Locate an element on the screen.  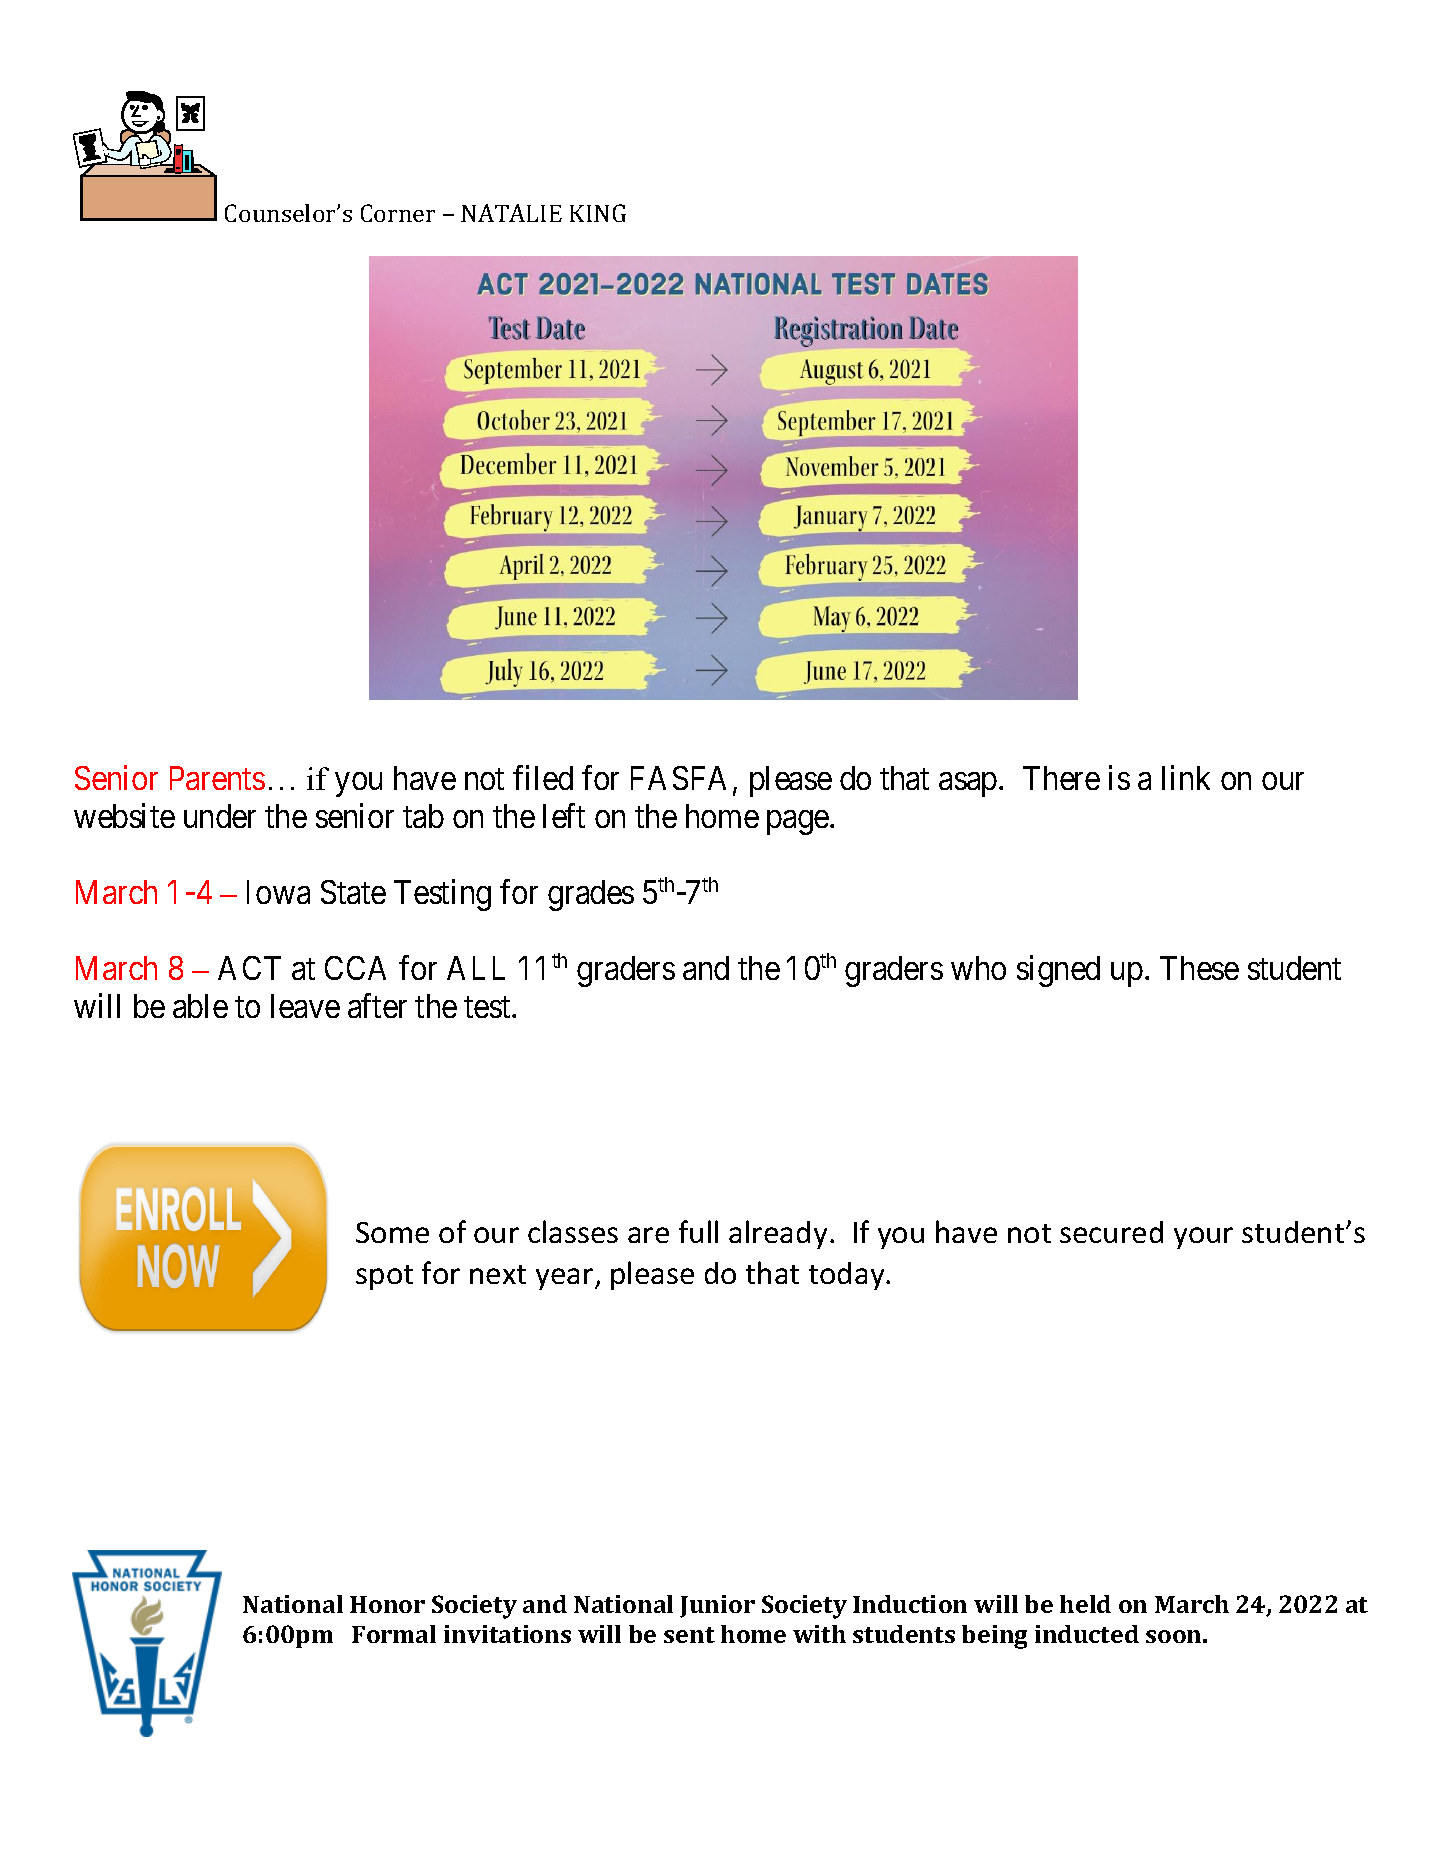
spot is located at coordinates (384, 1277).
